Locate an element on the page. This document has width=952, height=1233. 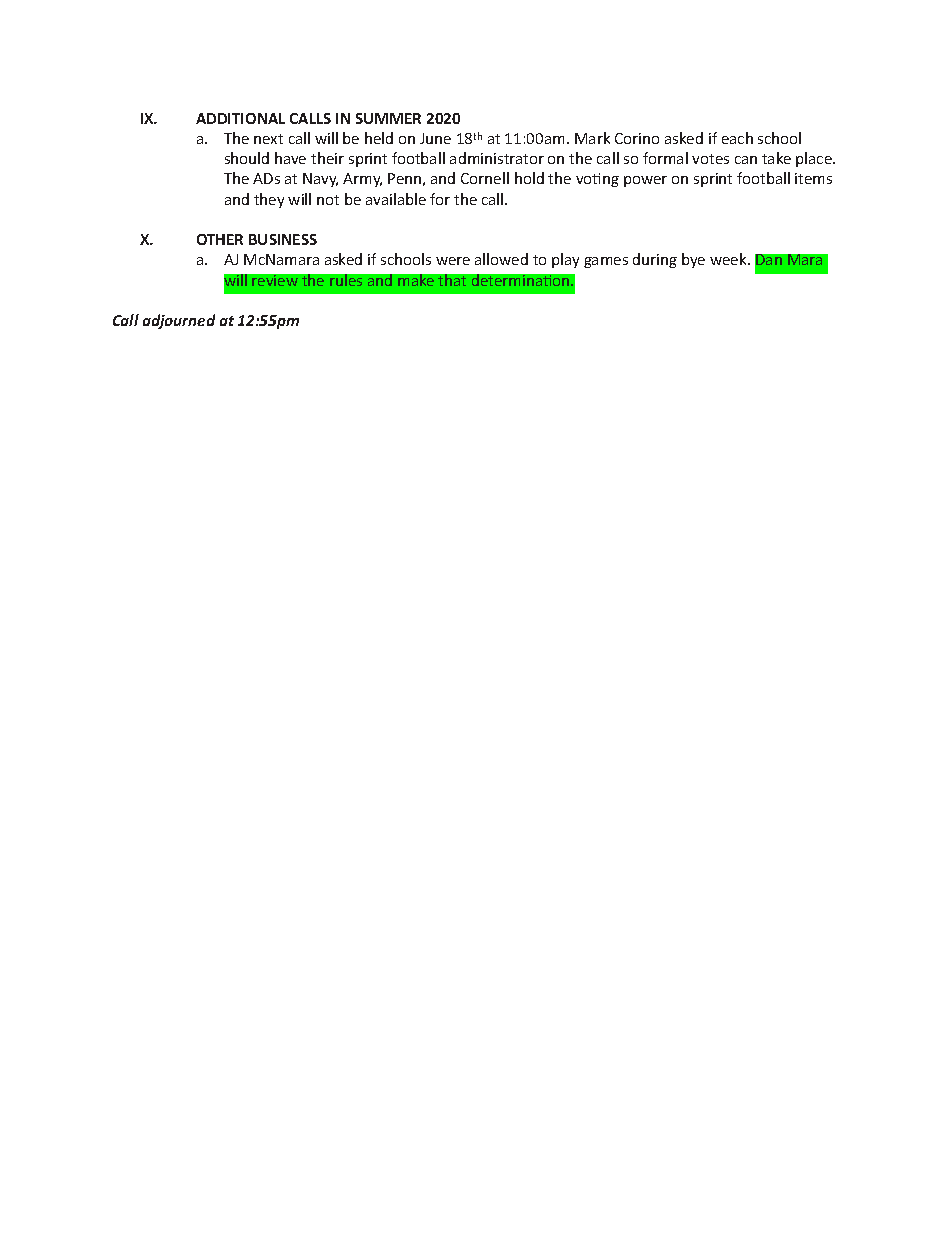
allowed is located at coordinates (501, 259).
